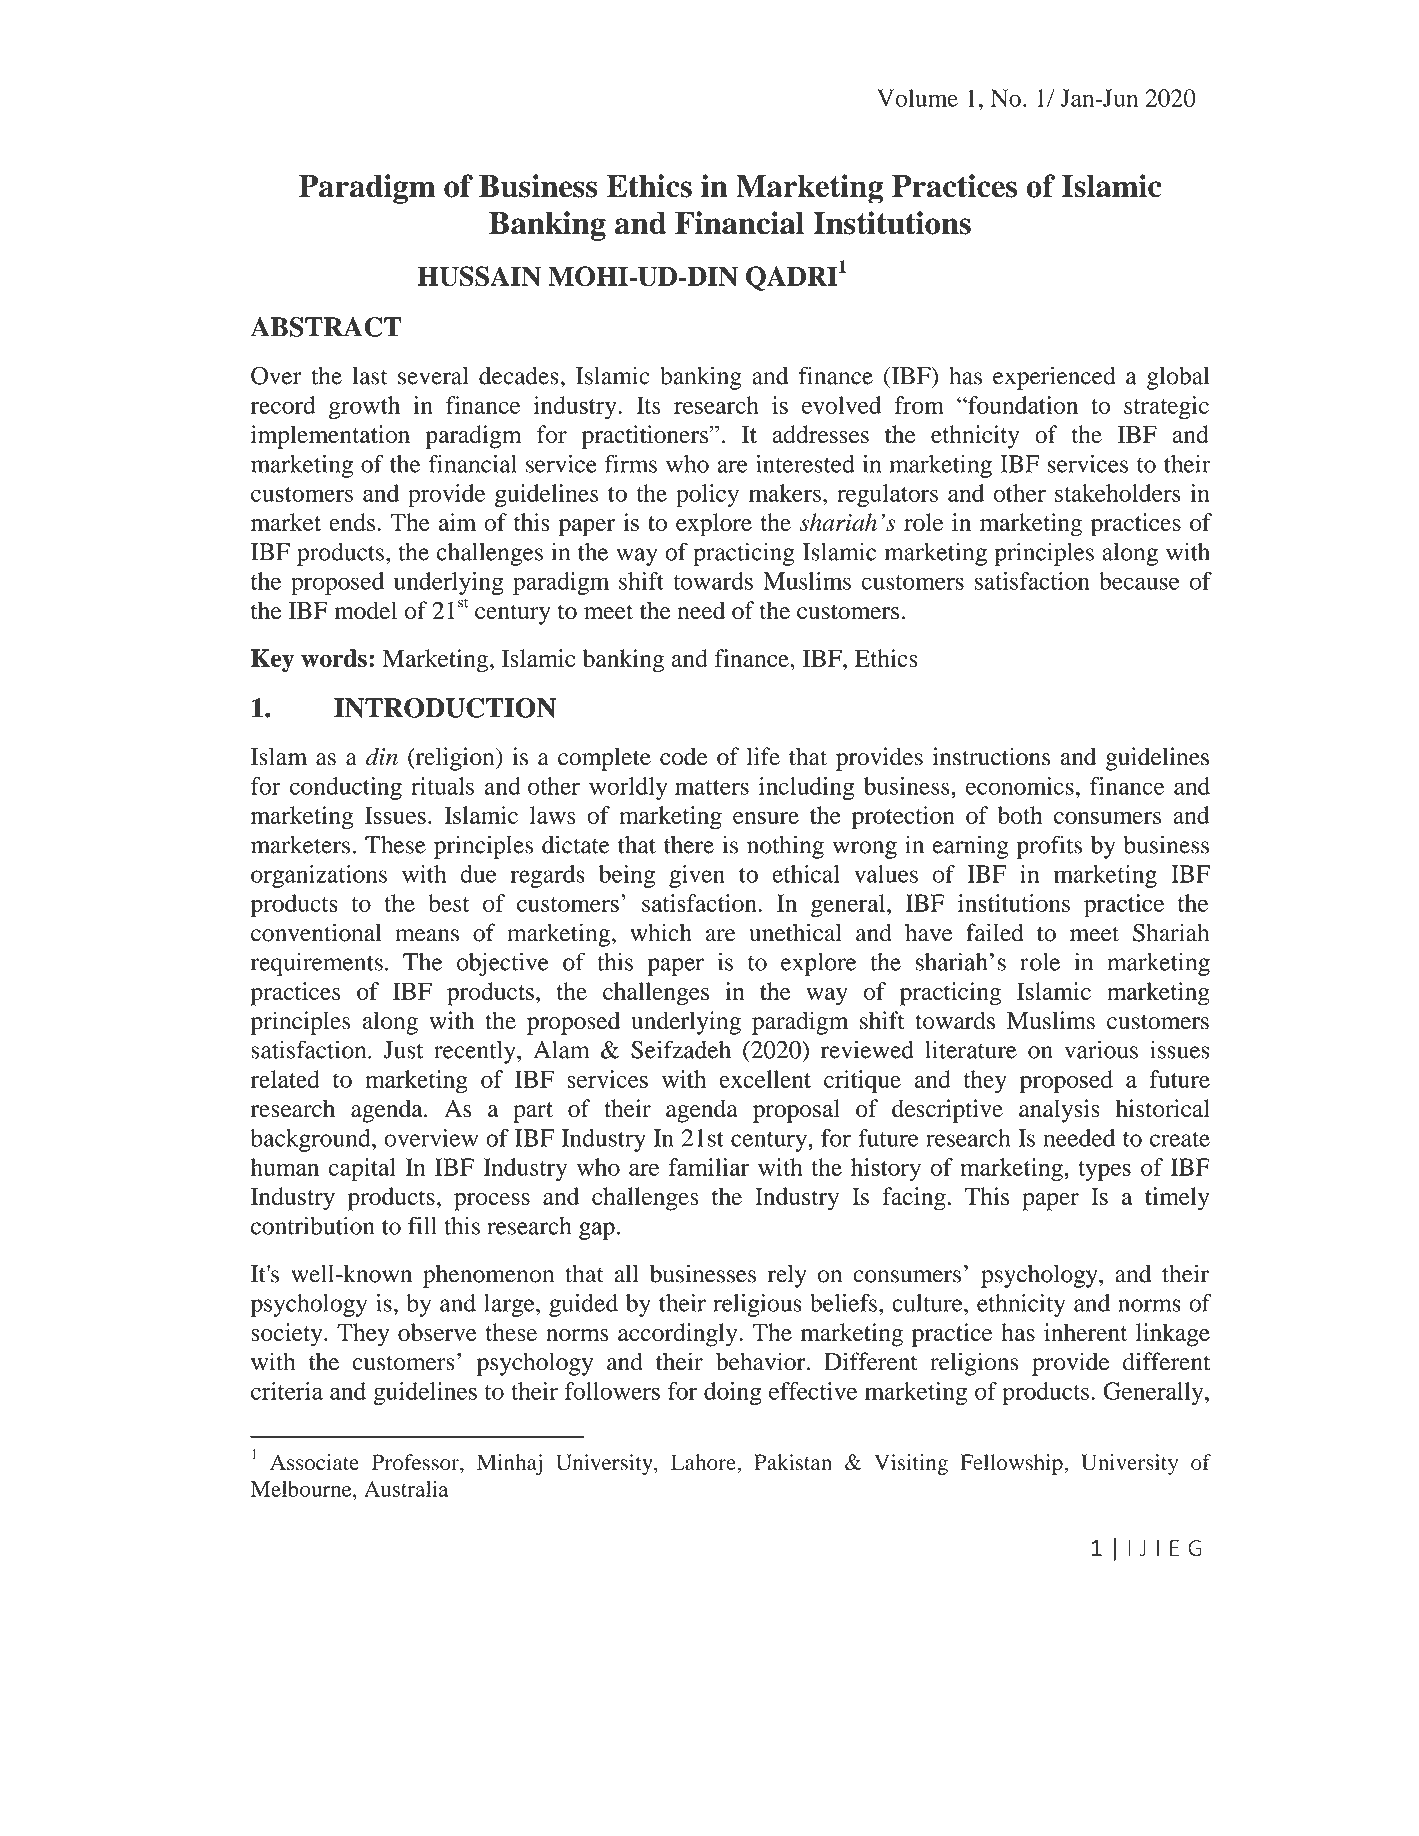 The image size is (1419, 1836). Describe the element at coordinates (704, 1462) in the document. I see `Lahore` at that location.
